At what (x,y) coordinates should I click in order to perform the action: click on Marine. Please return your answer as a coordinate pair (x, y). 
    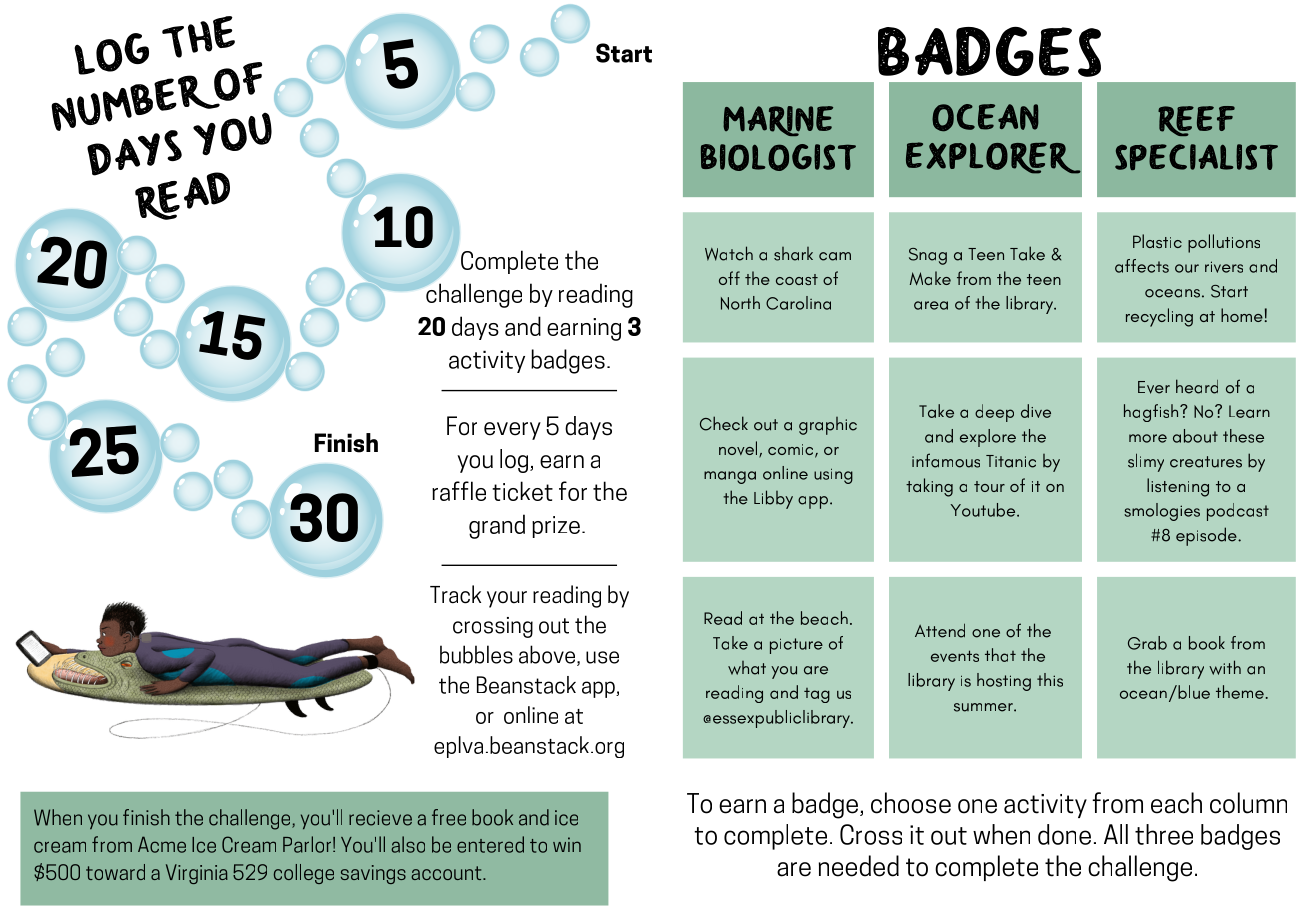
    Looking at the image, I should click on (778, 121).
